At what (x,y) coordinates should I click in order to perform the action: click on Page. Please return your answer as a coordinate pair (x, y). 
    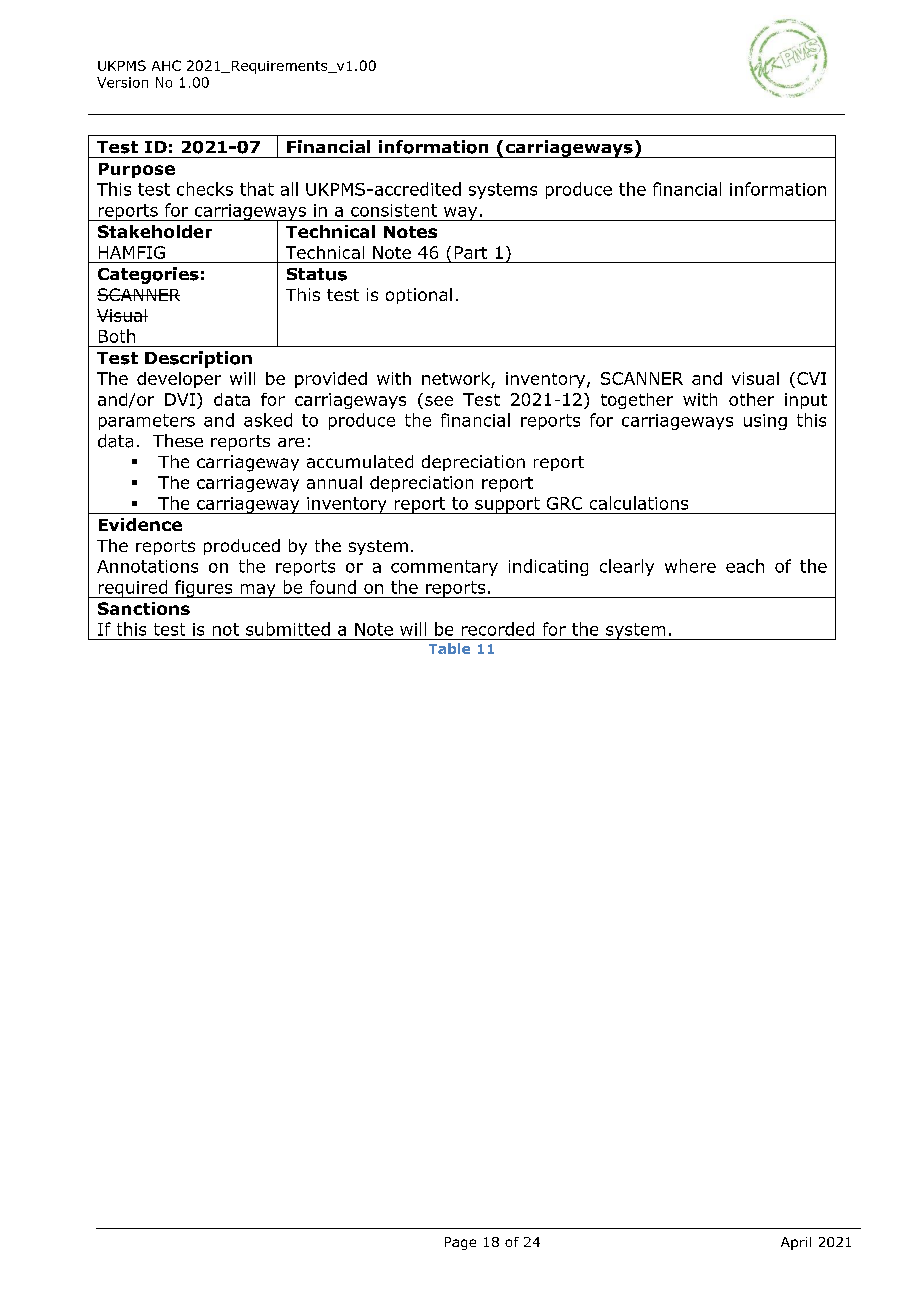
    Looking at the image, I should click on (460, 1243).
